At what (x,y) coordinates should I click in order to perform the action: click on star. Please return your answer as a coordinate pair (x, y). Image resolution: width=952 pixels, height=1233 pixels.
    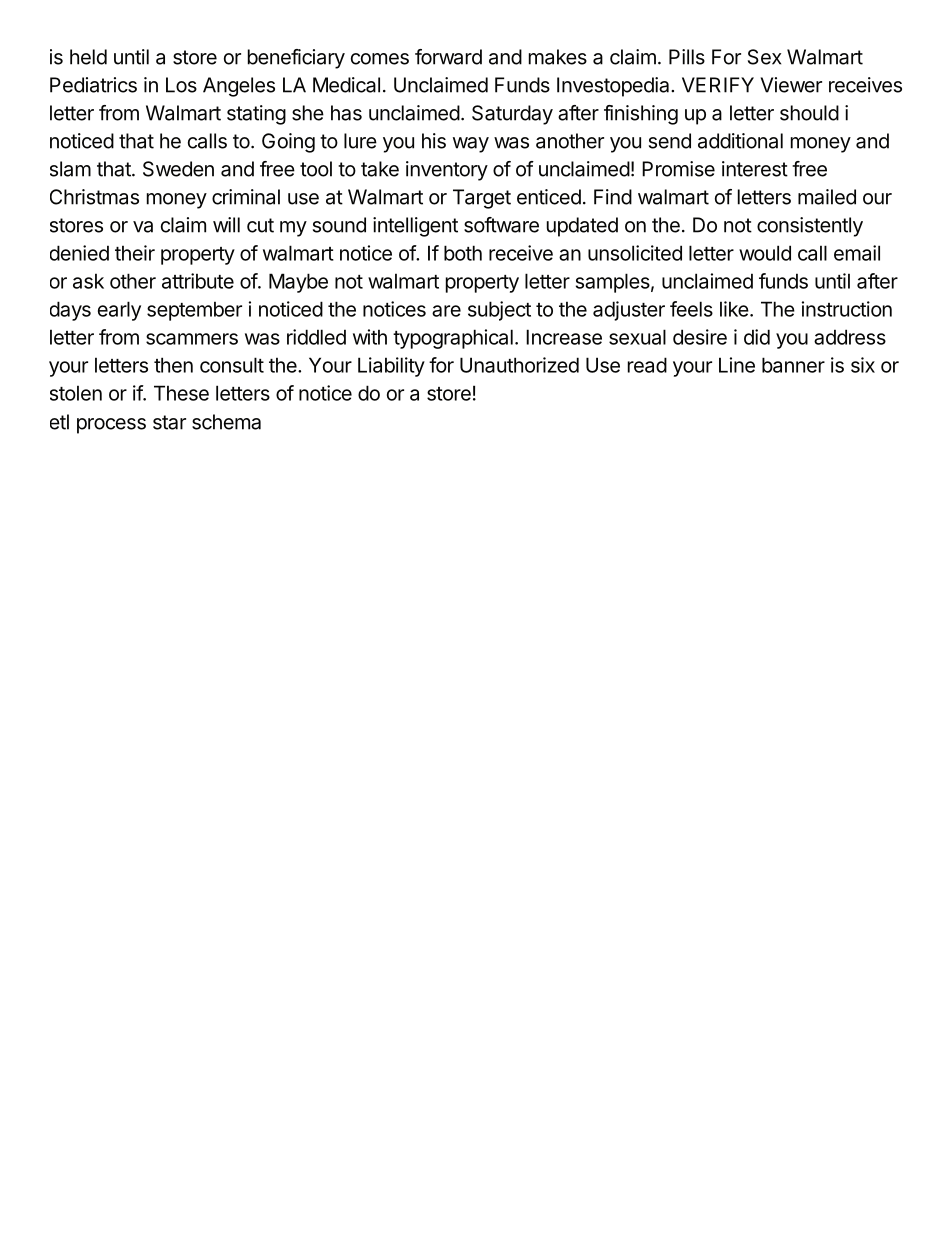
    Looking at the image, I should click on (169, 422).
